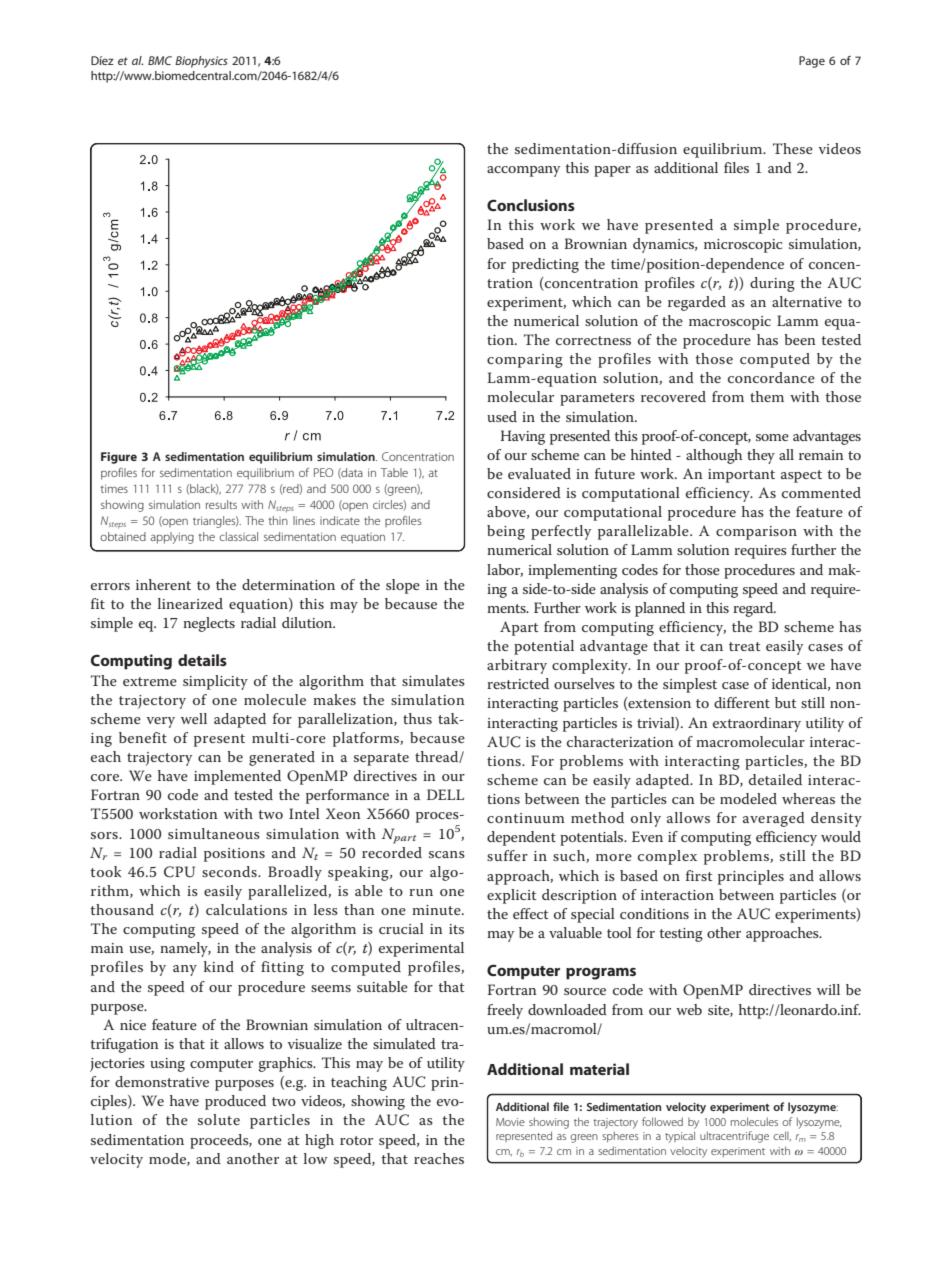 The height and width of the screenshot is (1270, 952). I want to click on cell, so click(782, 1136).
